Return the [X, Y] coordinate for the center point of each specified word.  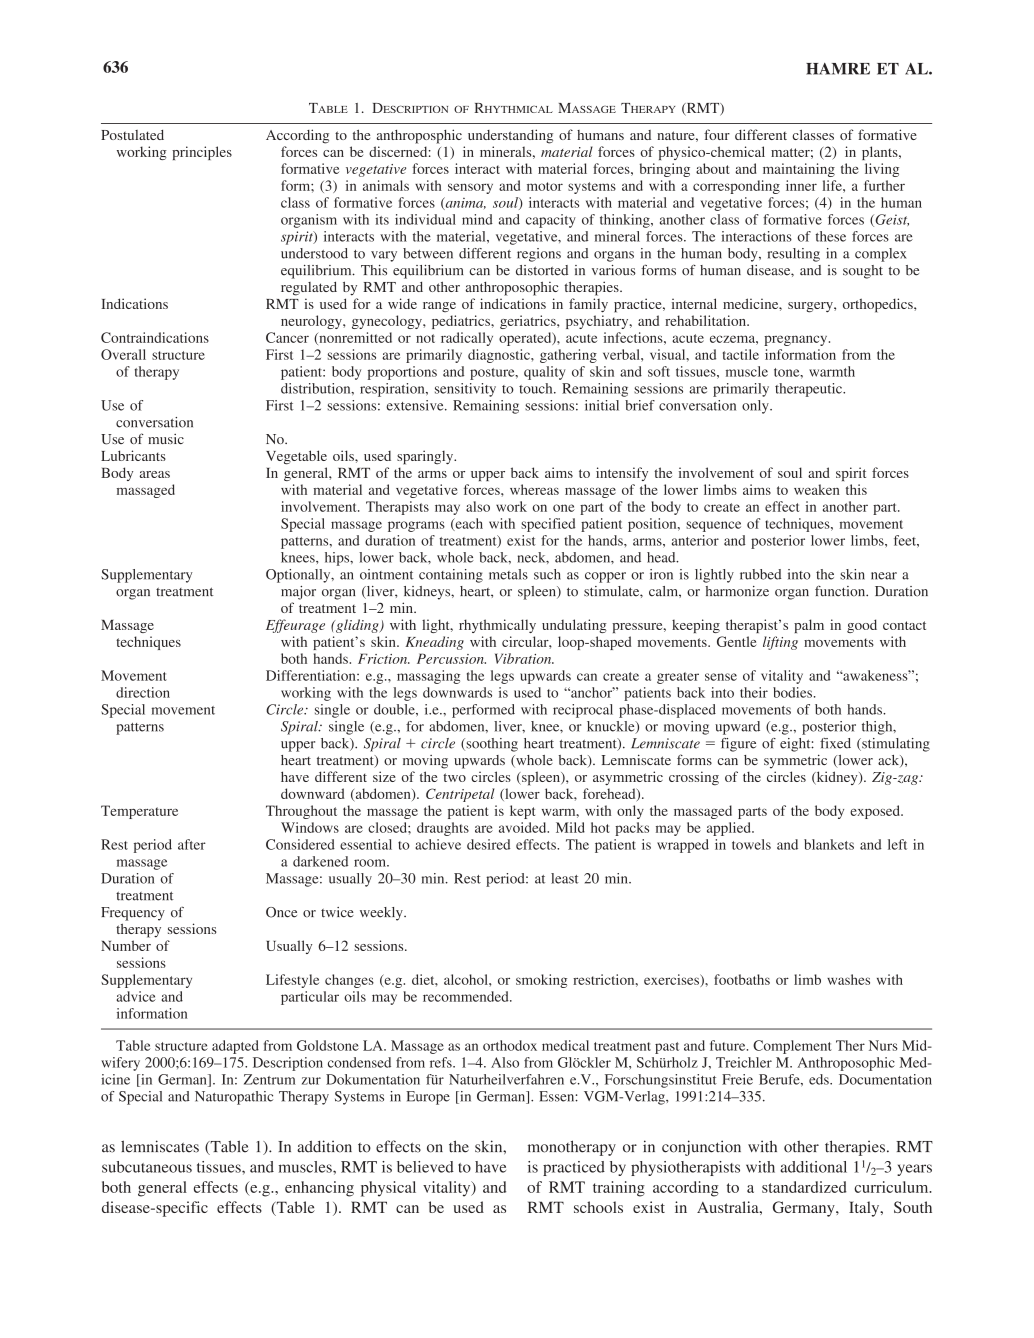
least [565, 878]
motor [545, 186]
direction [143, 692]
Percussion [451, 658]
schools [598, 1207]
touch [537, 388]
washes [848, 979]
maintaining [799, 170]
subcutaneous [147, 1167]
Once [281, 912]
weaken [817, 489]
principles [202, 153]
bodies [792, 692]
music [166, 439]
